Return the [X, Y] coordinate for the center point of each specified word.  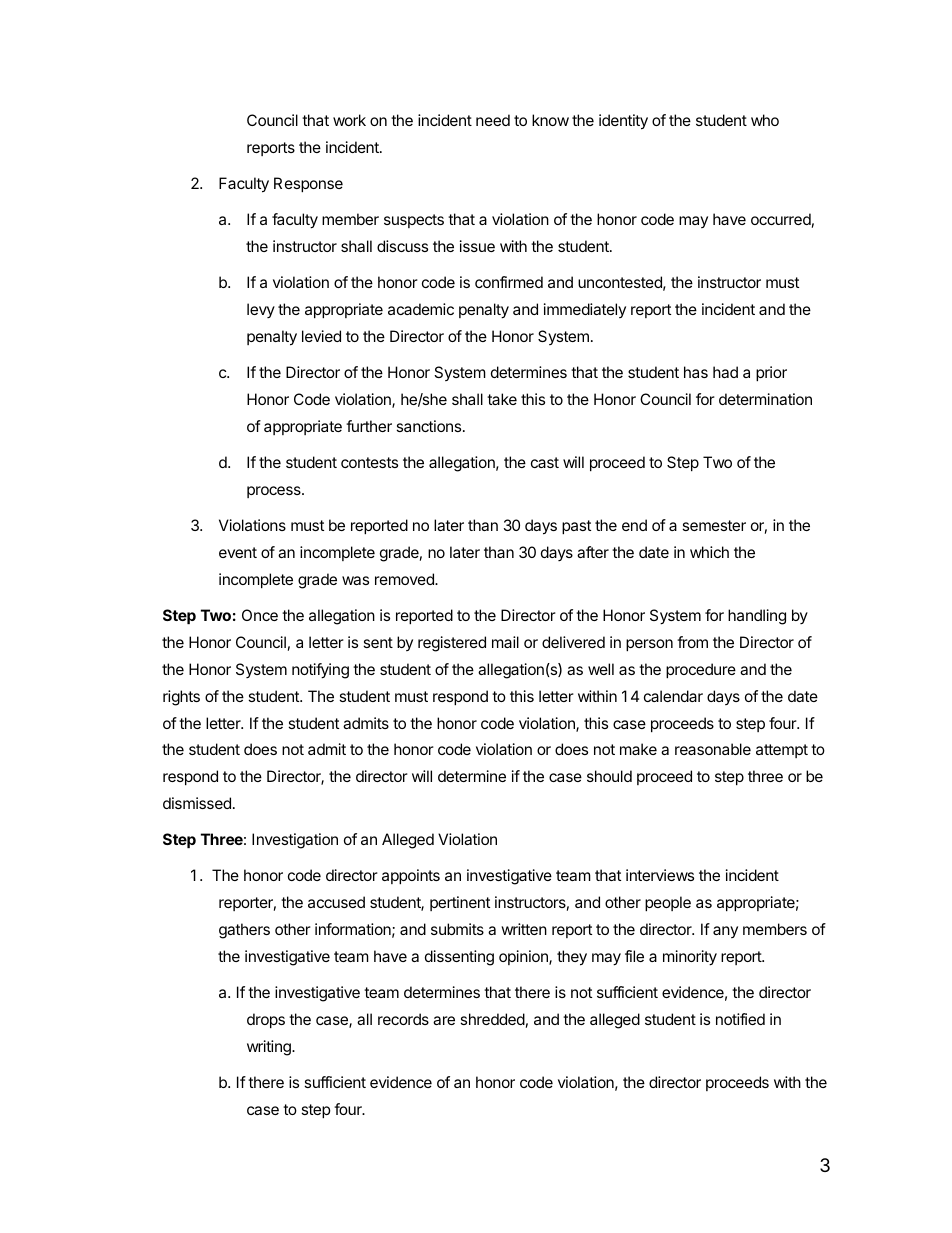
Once [260, 615]
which [709, 552]
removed [405, 579]
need [493, 120]
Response [308, 184]
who [765, 120]
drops [266, 1020]
